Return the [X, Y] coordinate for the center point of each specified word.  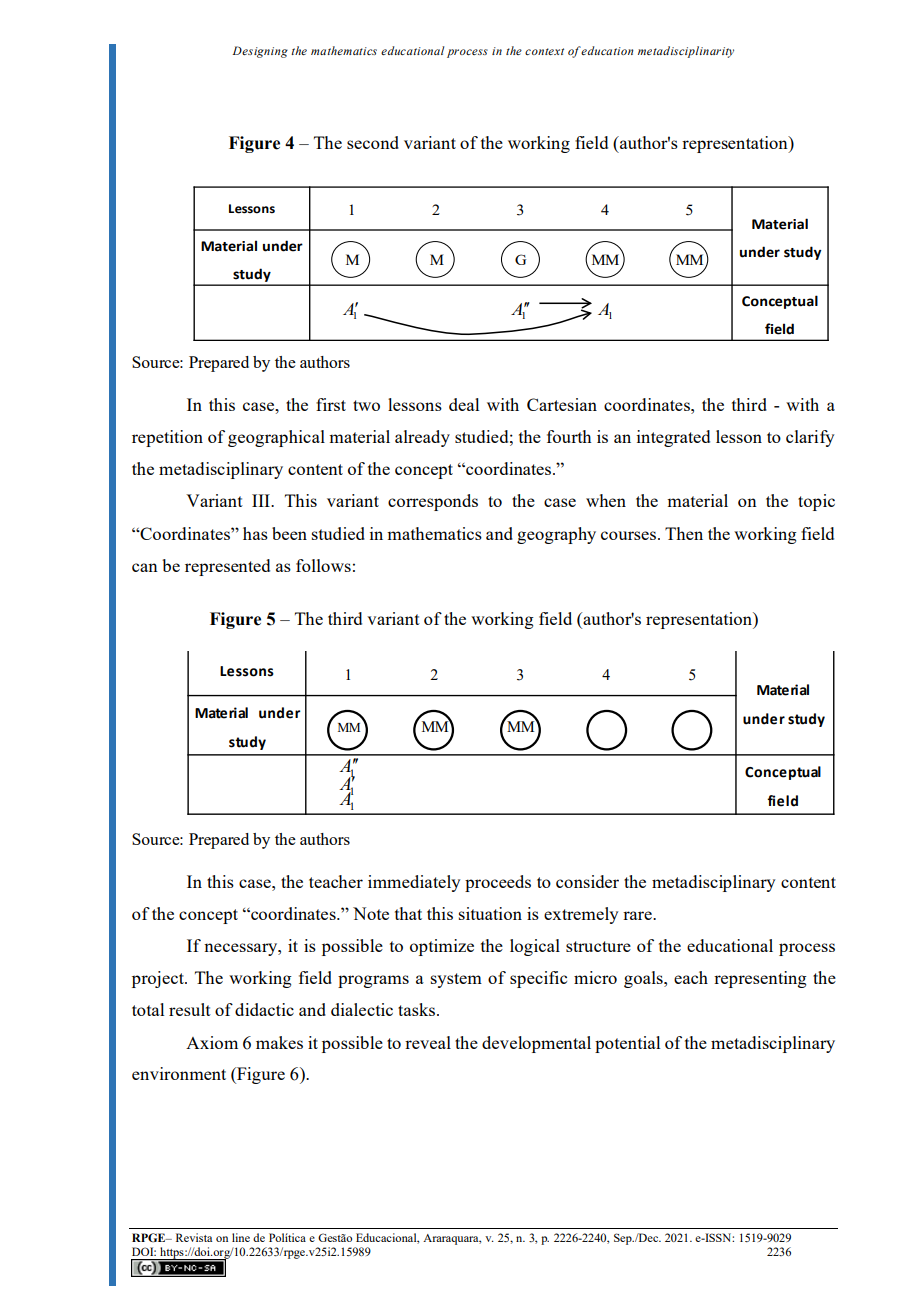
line [241, 1237]
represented [227, 567]
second [373, 142]
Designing [260, 52]
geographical [276, 438]
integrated [673, 438]
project [159, 979]
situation [490, 913]
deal [464, 404]
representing [760, 979]
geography [556, 535]
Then [684, 533]
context [544, 51]
